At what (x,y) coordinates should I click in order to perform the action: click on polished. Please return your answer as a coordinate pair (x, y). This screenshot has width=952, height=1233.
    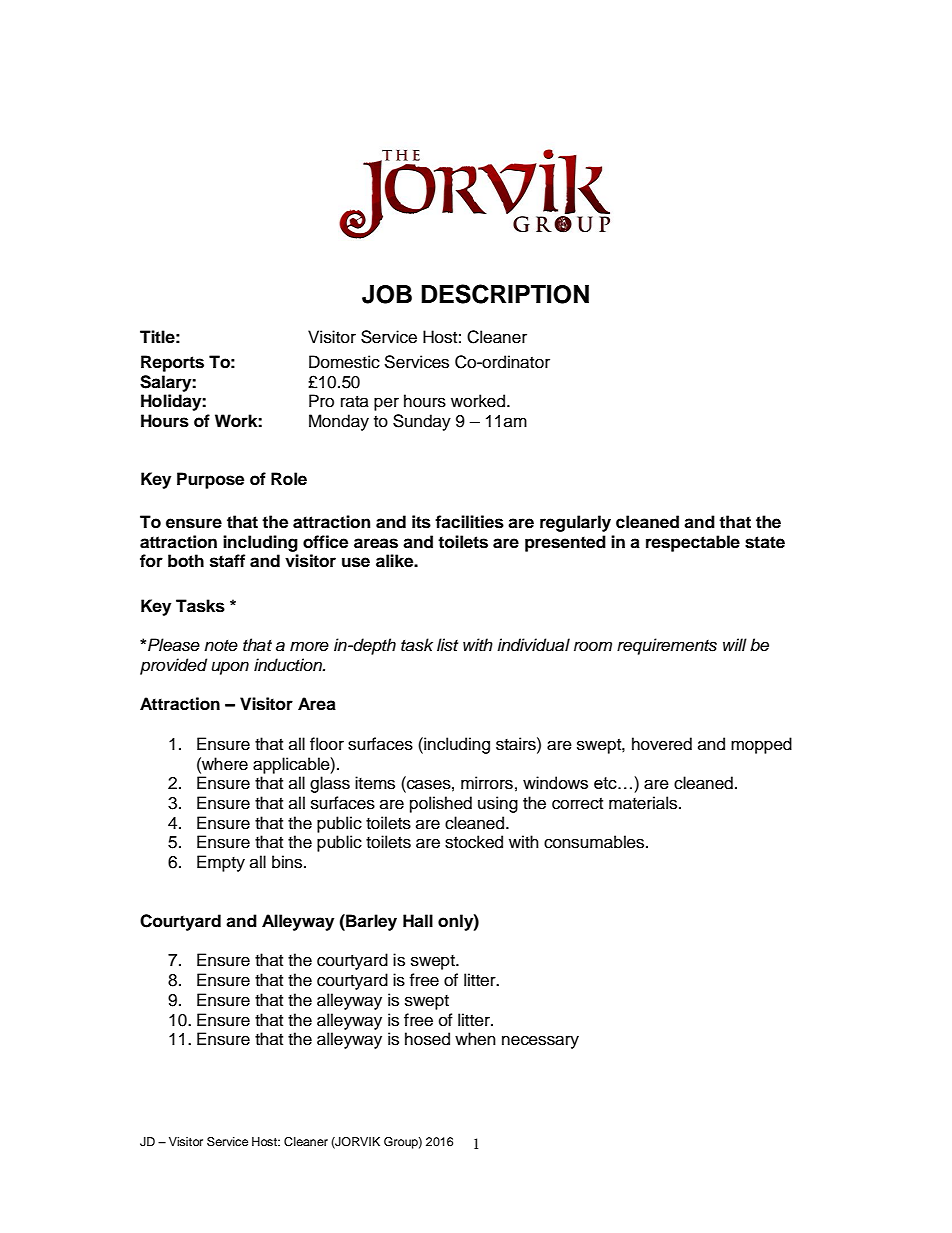
    Looking at the image, I should click on (441, 804).
